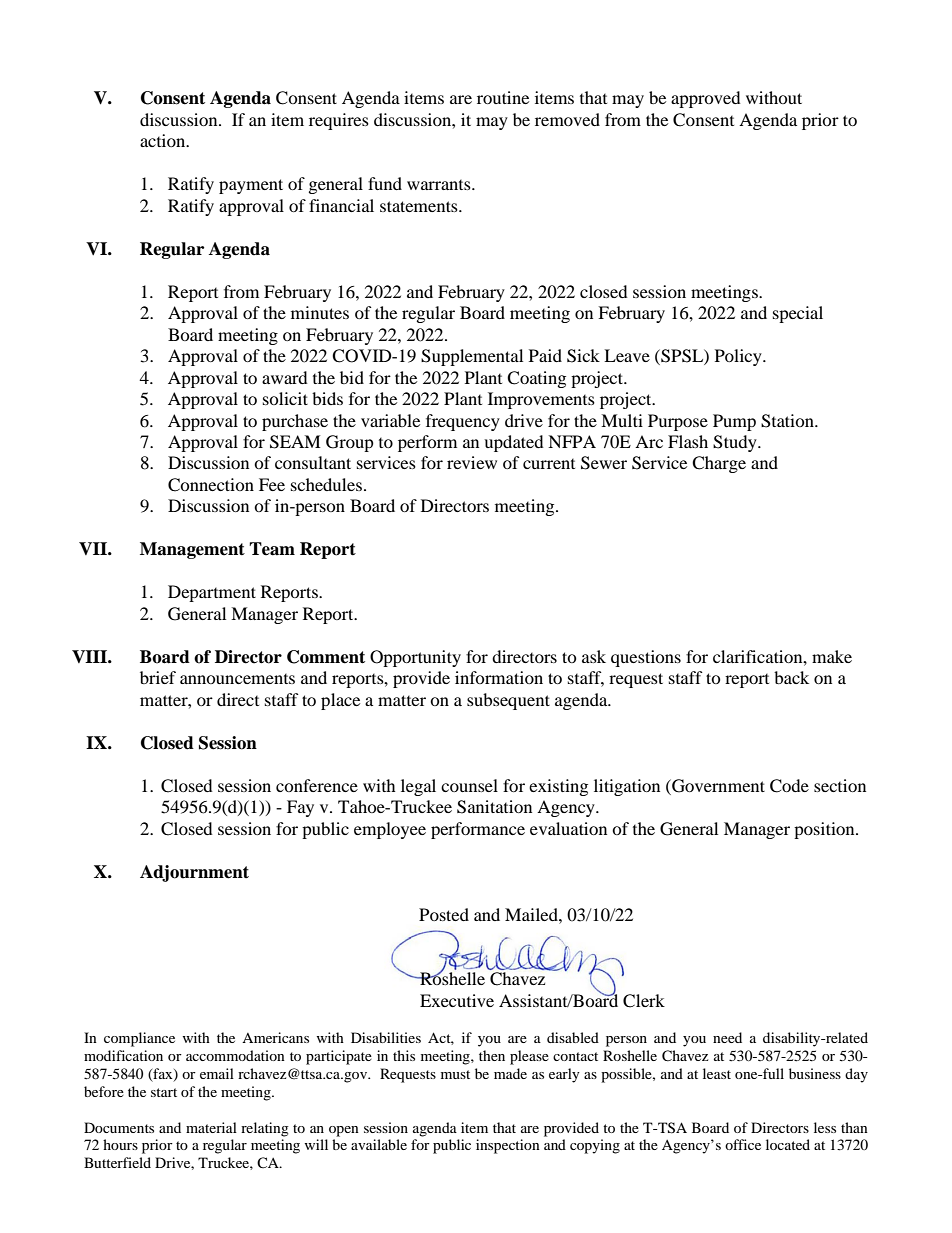  Describe the element at coordinates (194, 873) in the screenshot. I see `Adjournment` at that location.
